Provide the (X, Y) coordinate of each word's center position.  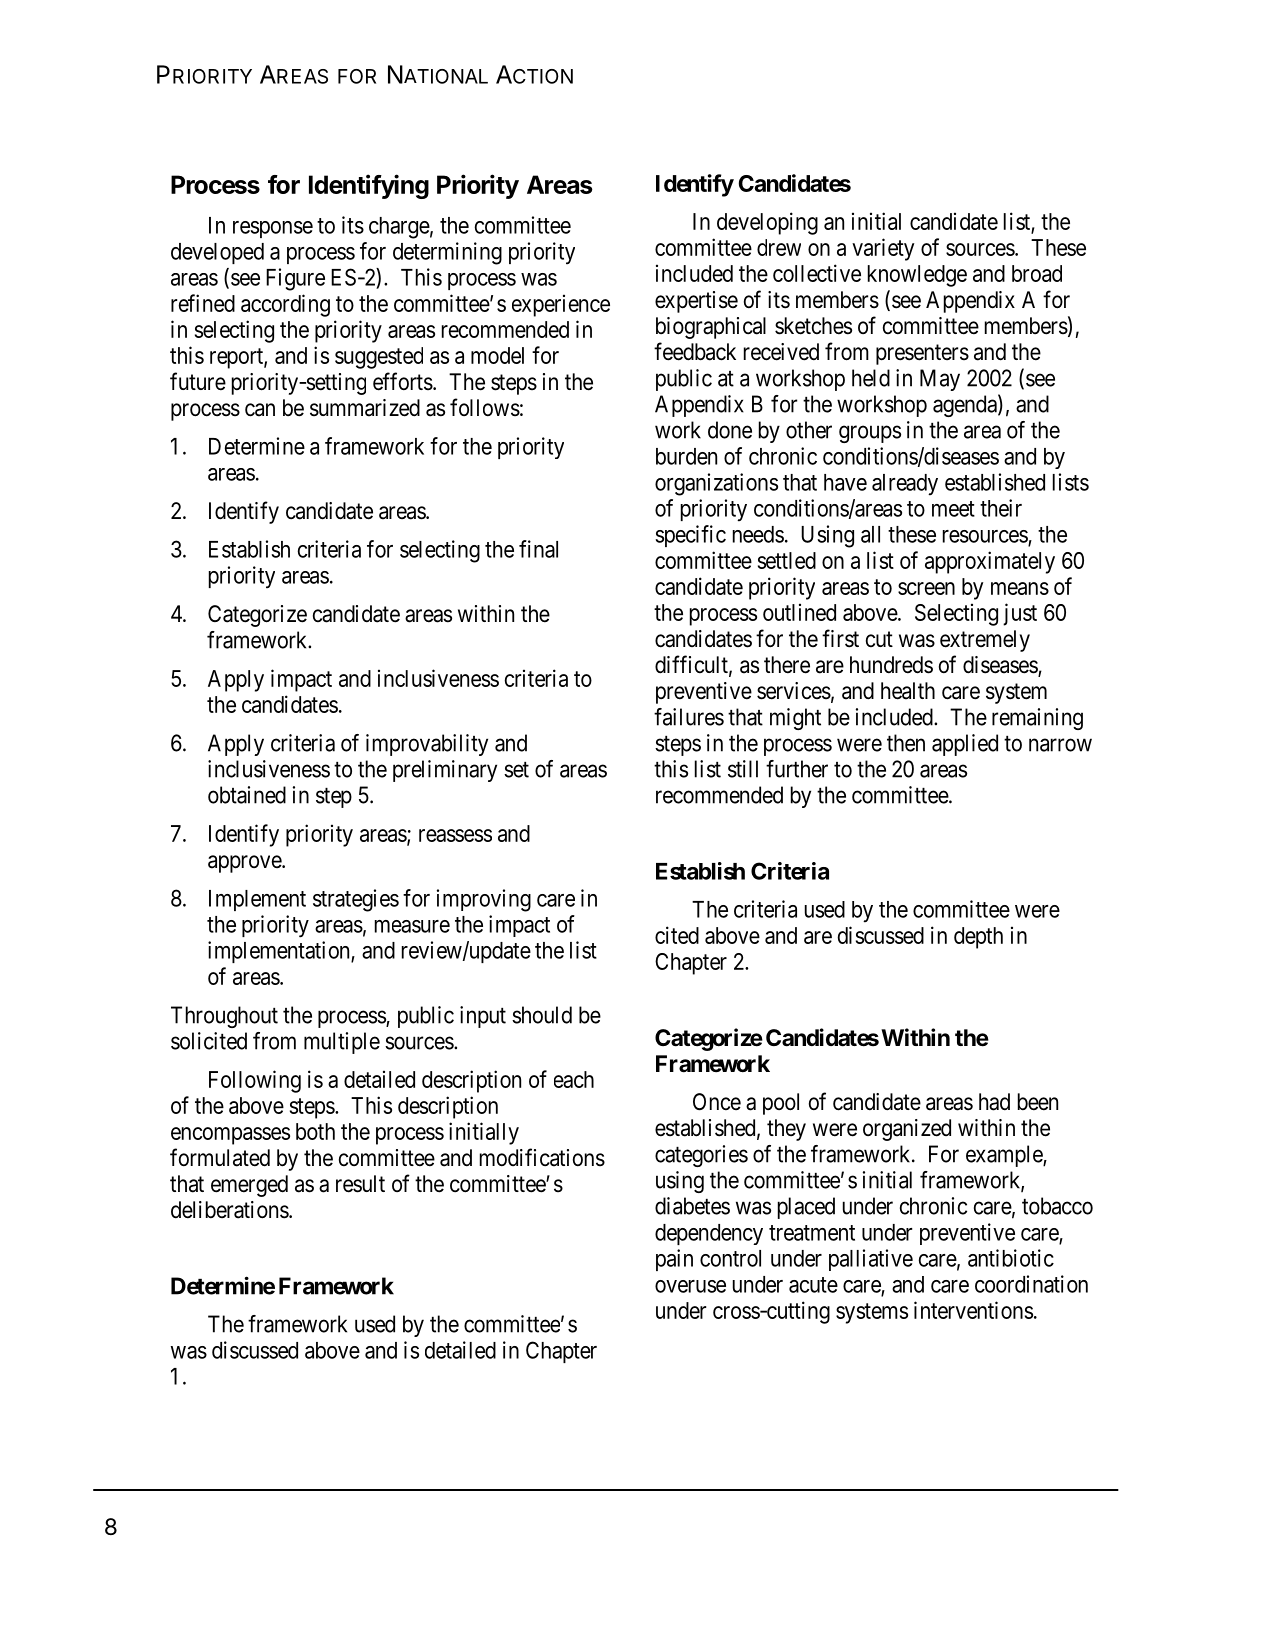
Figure (295, 279)
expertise (696, 302)
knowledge (917, 276)
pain (674, 1260)
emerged (249, 1186)
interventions (973, 1310)
